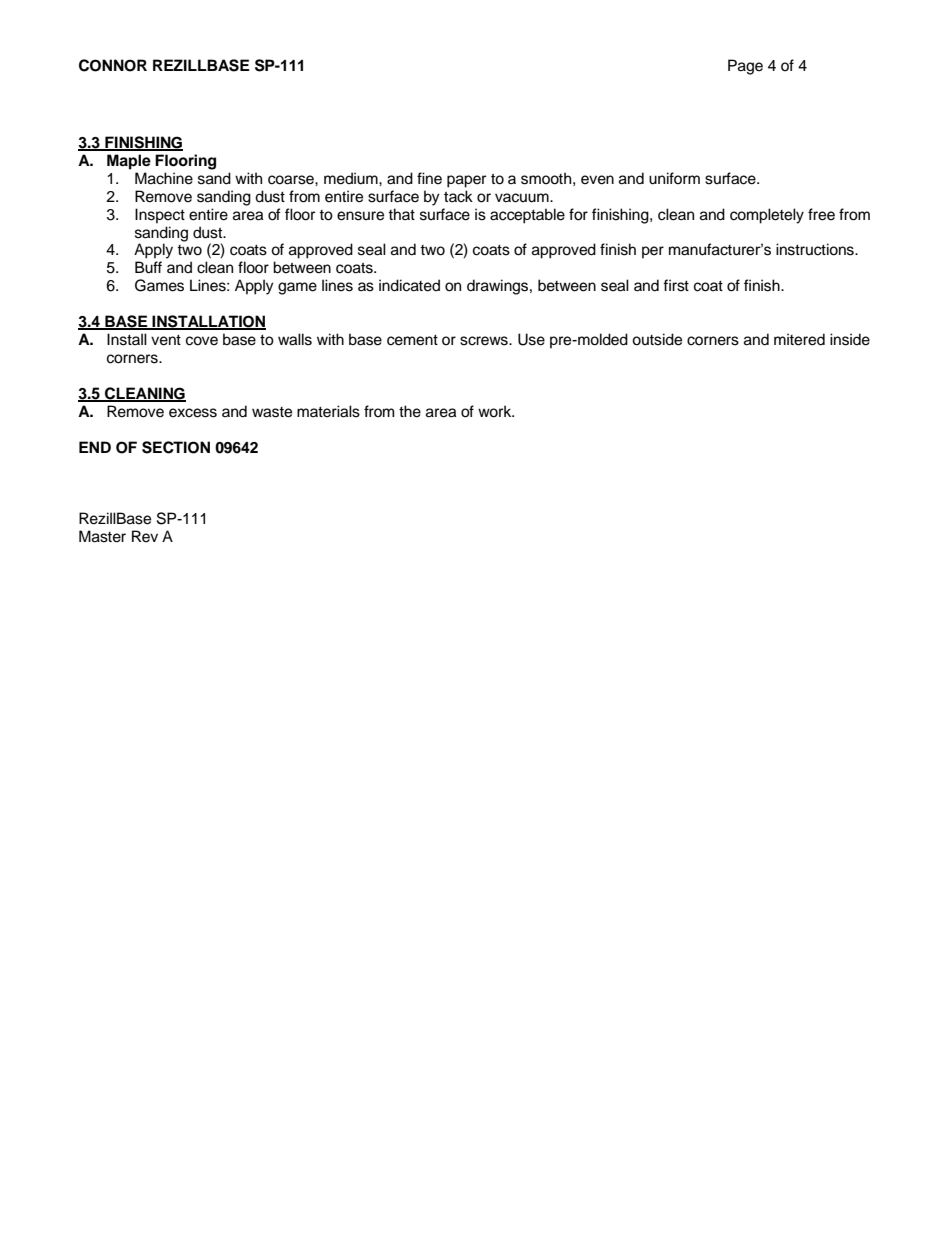  I want to click on first, so click(676, 285).
